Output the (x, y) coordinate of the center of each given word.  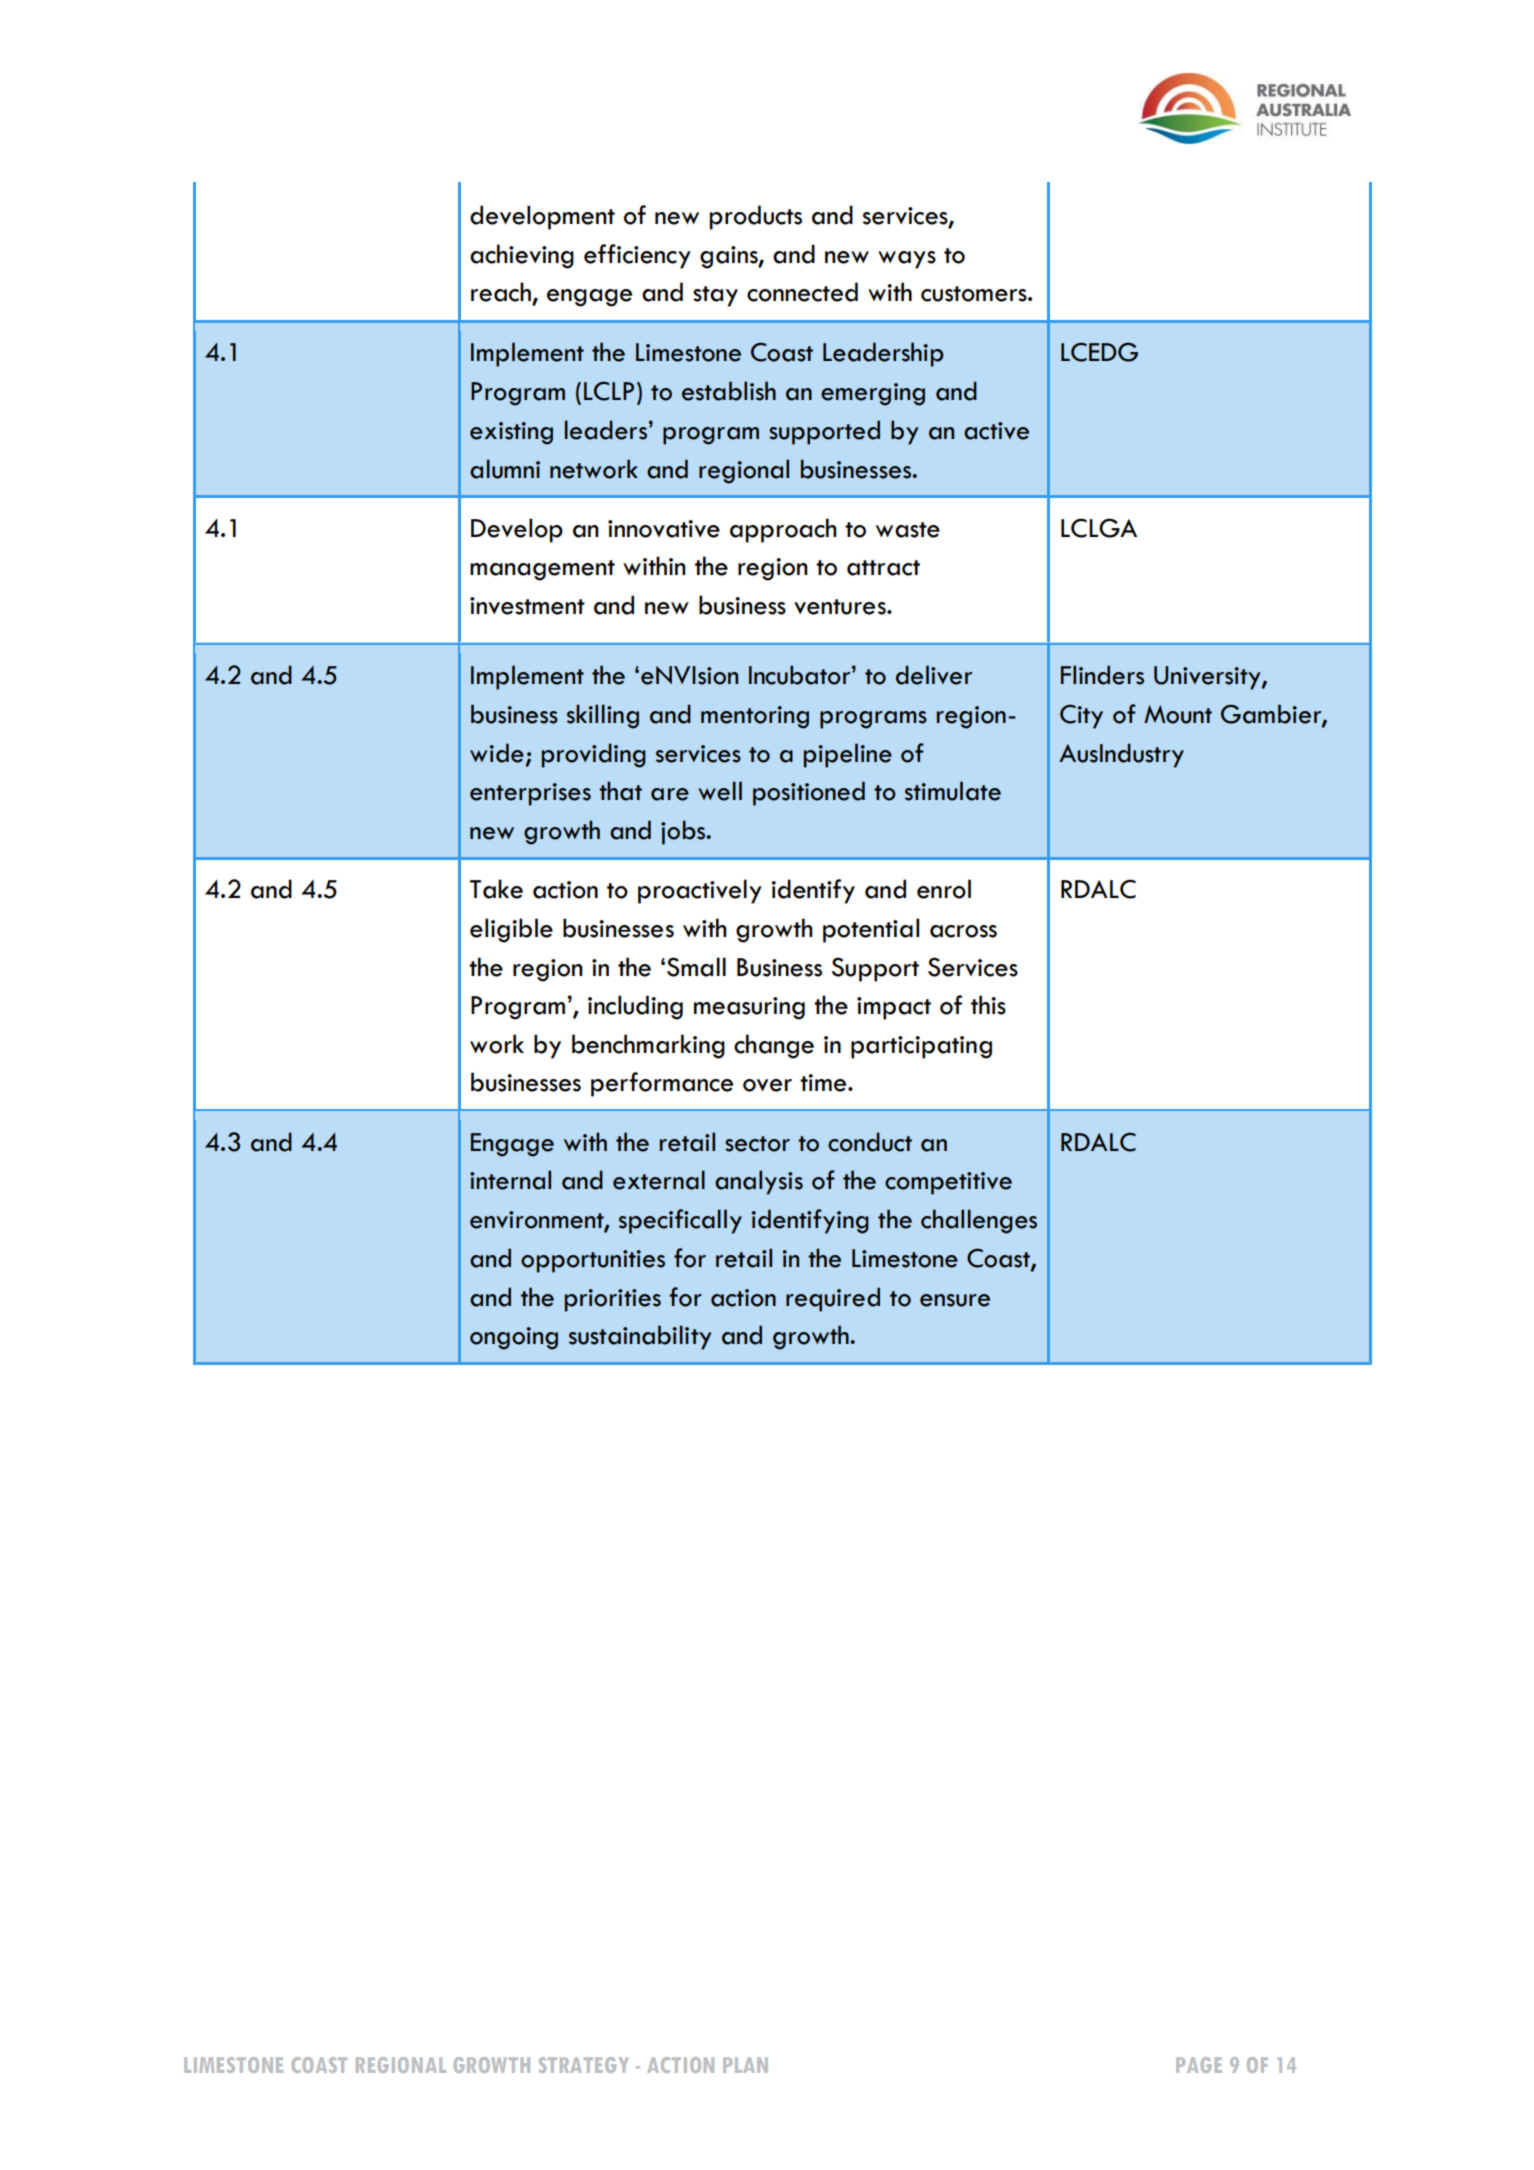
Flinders (1102, 675)
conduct (870, 1142)
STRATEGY (583, 2065)
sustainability (640, 1337)
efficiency (637, 256)
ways (907, 260)
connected (802, 292)
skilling (603, 716)
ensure (955, 1300)
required (833, 1299)
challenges (979, 1221)
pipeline (848, 755)
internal (510, 1180)
